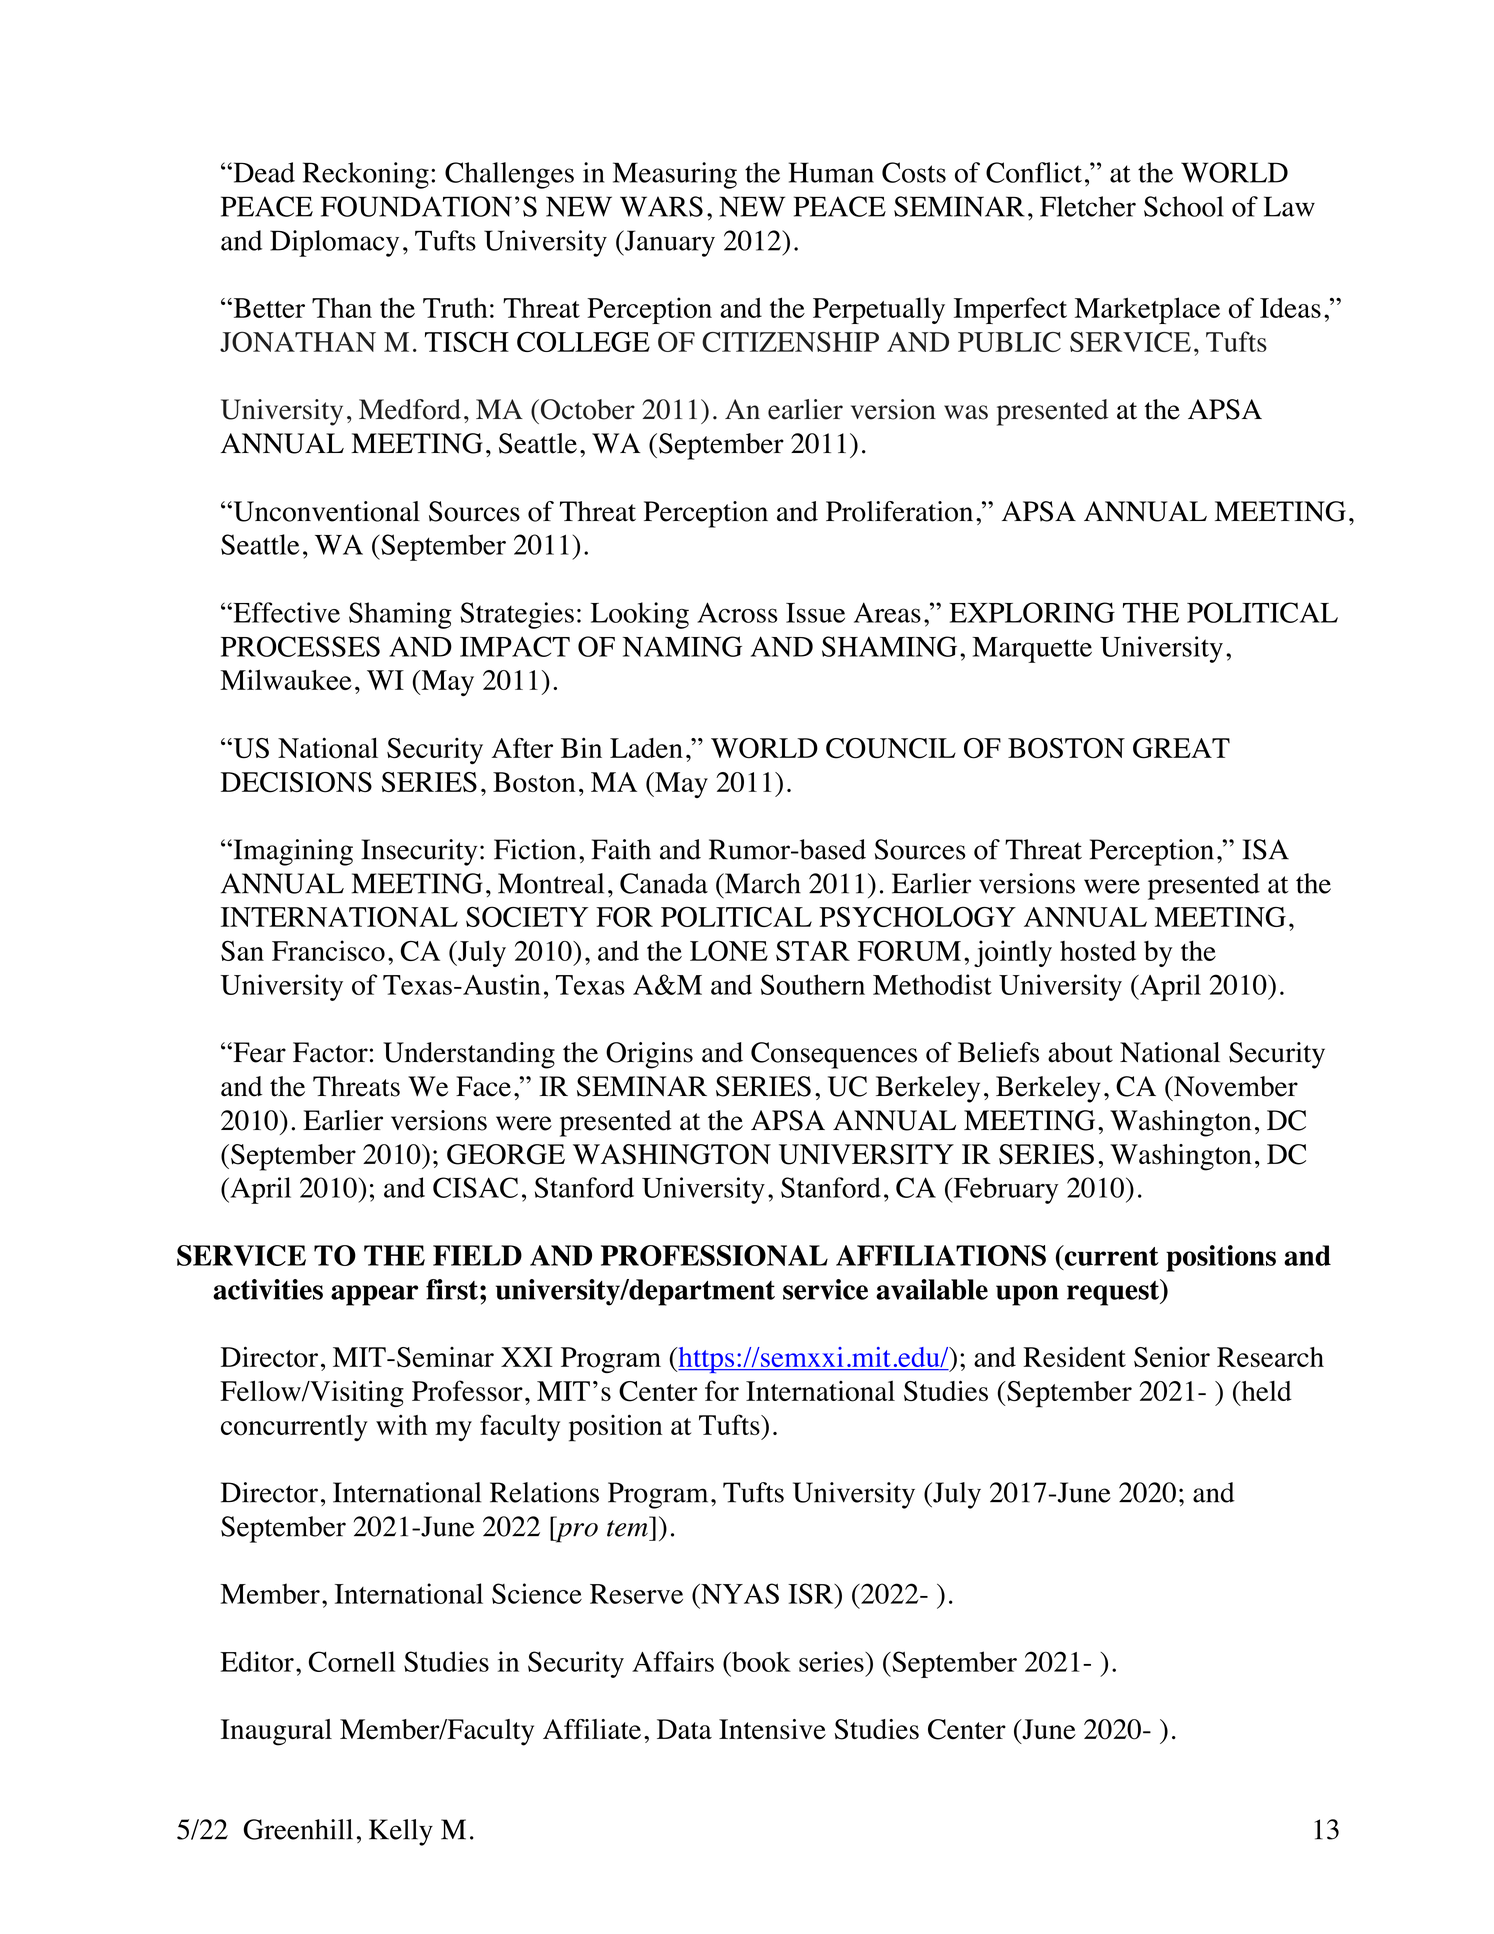  I want to click on Human, so click(831, 172).
